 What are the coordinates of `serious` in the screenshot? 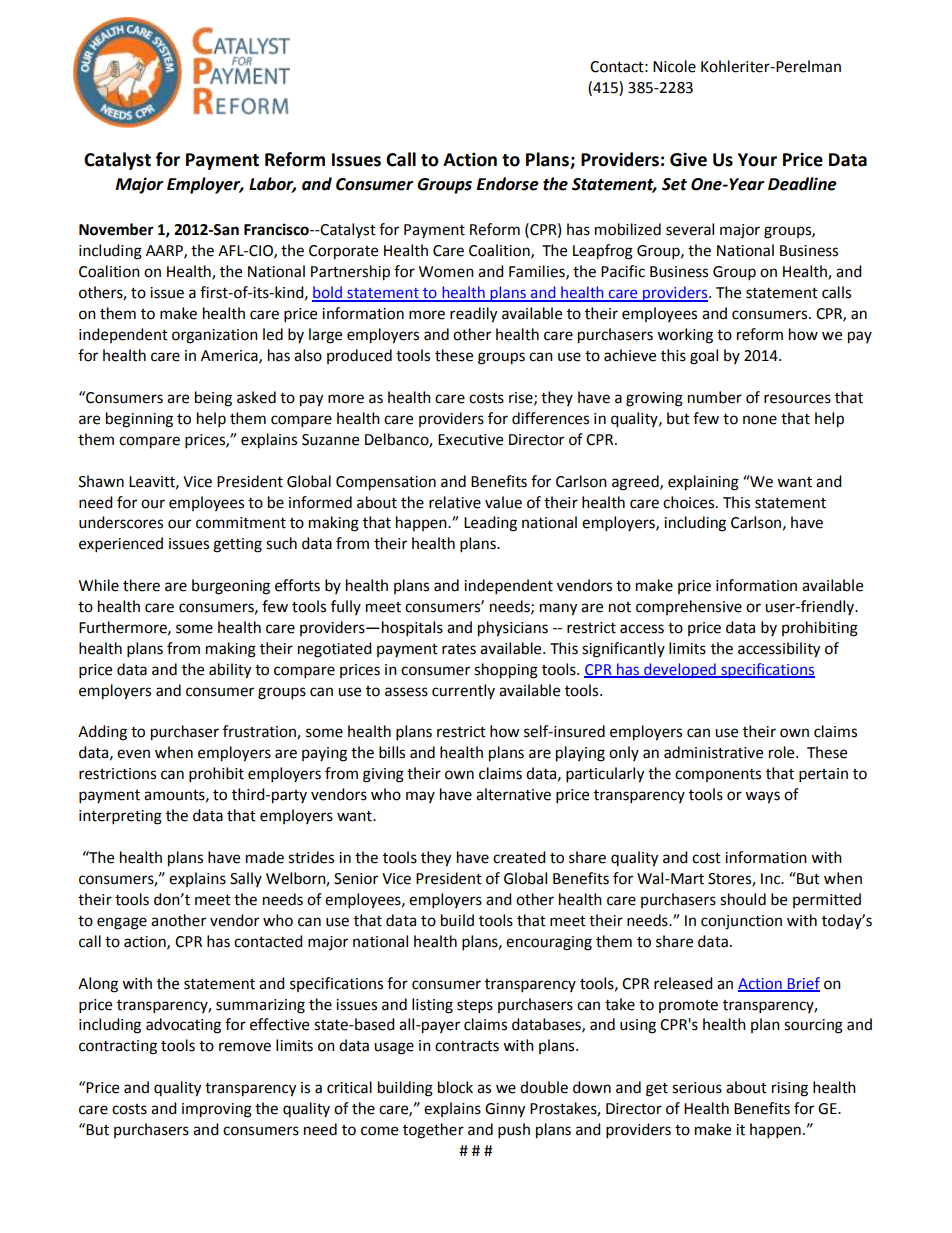 It's located at (697, 1088).
